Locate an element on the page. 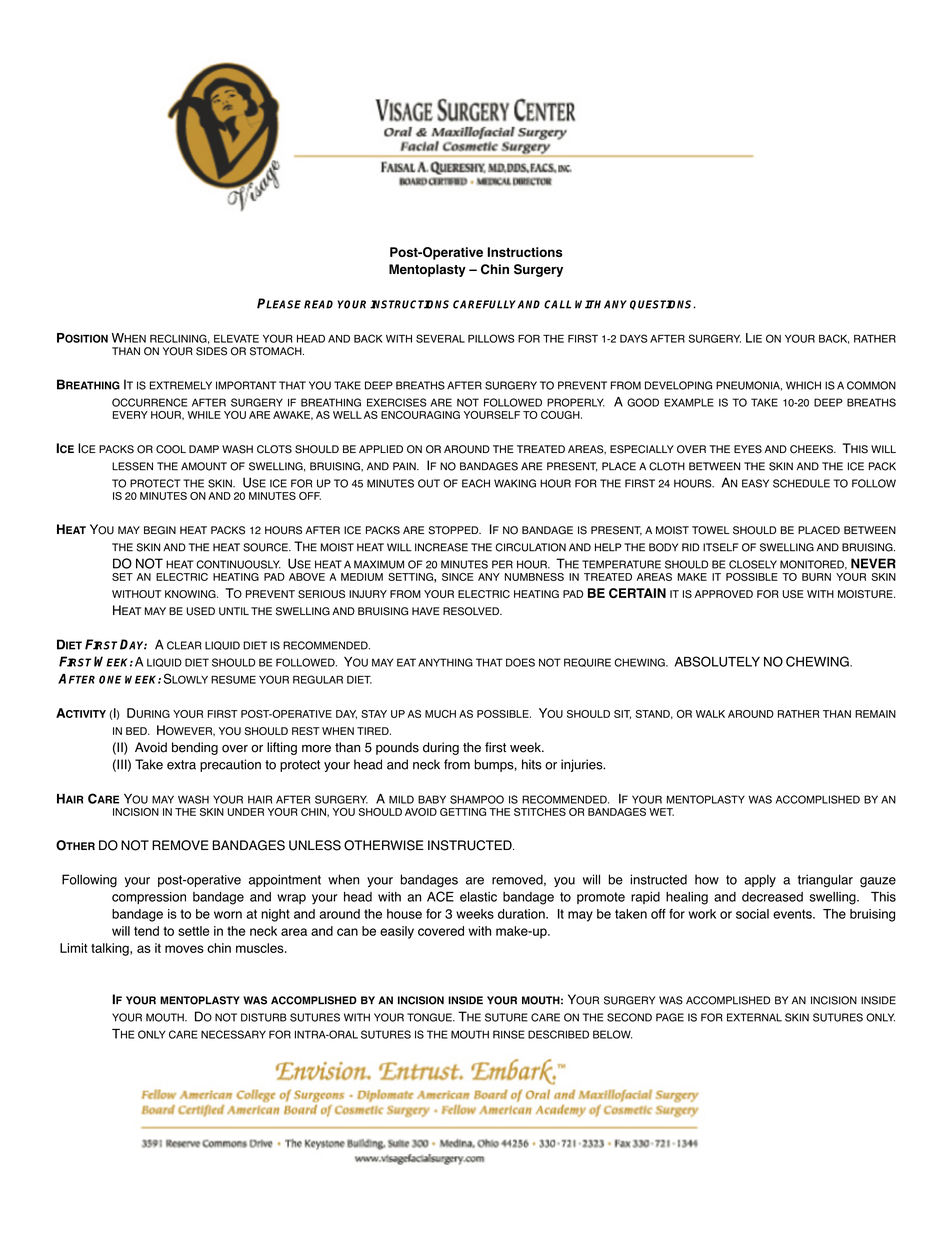 Image resolution: width=952 pixels, height=1233 pixels. SIDES is located at coordinates (211, 351).
